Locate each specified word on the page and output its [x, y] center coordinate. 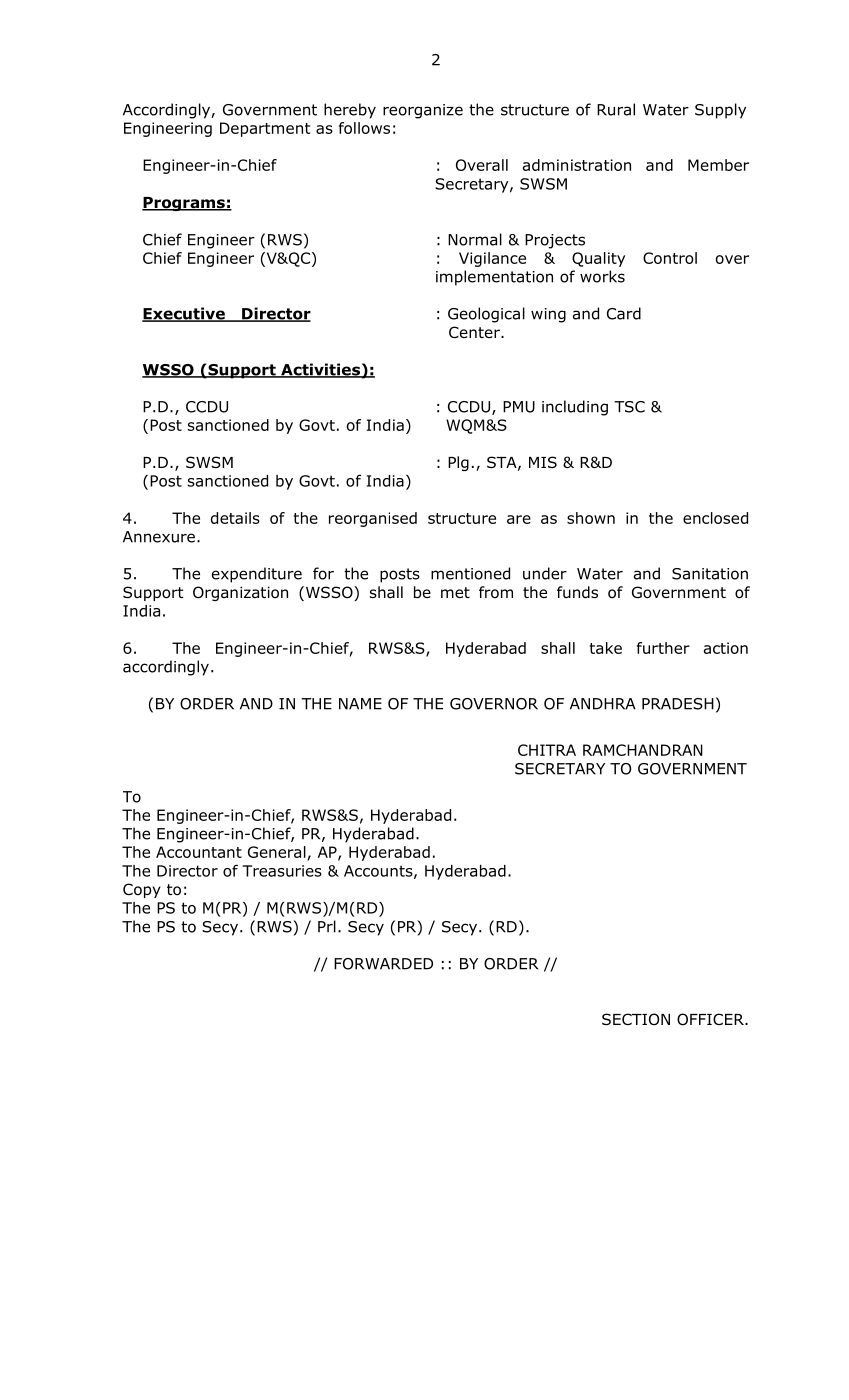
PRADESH [678, 704]
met [455, 592]
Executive [184, 314]
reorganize [423, 111]
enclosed [715, 518]
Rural [616, 109]
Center [475, 332]
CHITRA [547, 750]
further [663, 648]
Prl [327, 926]
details [235, 518]
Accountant [199, 852]
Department [265, 129]
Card [624, 313]
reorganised [373, 519]
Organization [240, 593]
